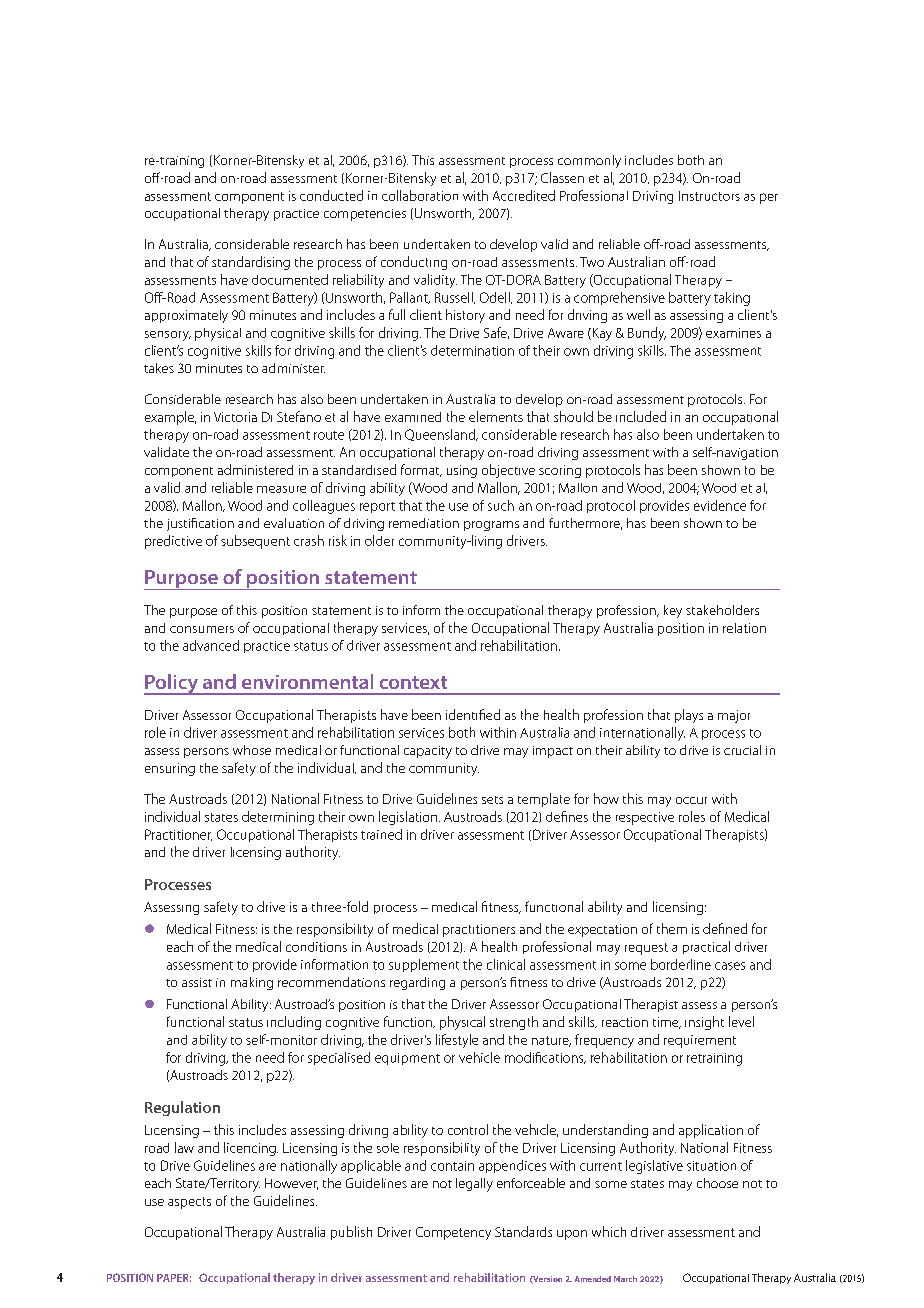  I want to click on collaboration, so click(420, 195).
